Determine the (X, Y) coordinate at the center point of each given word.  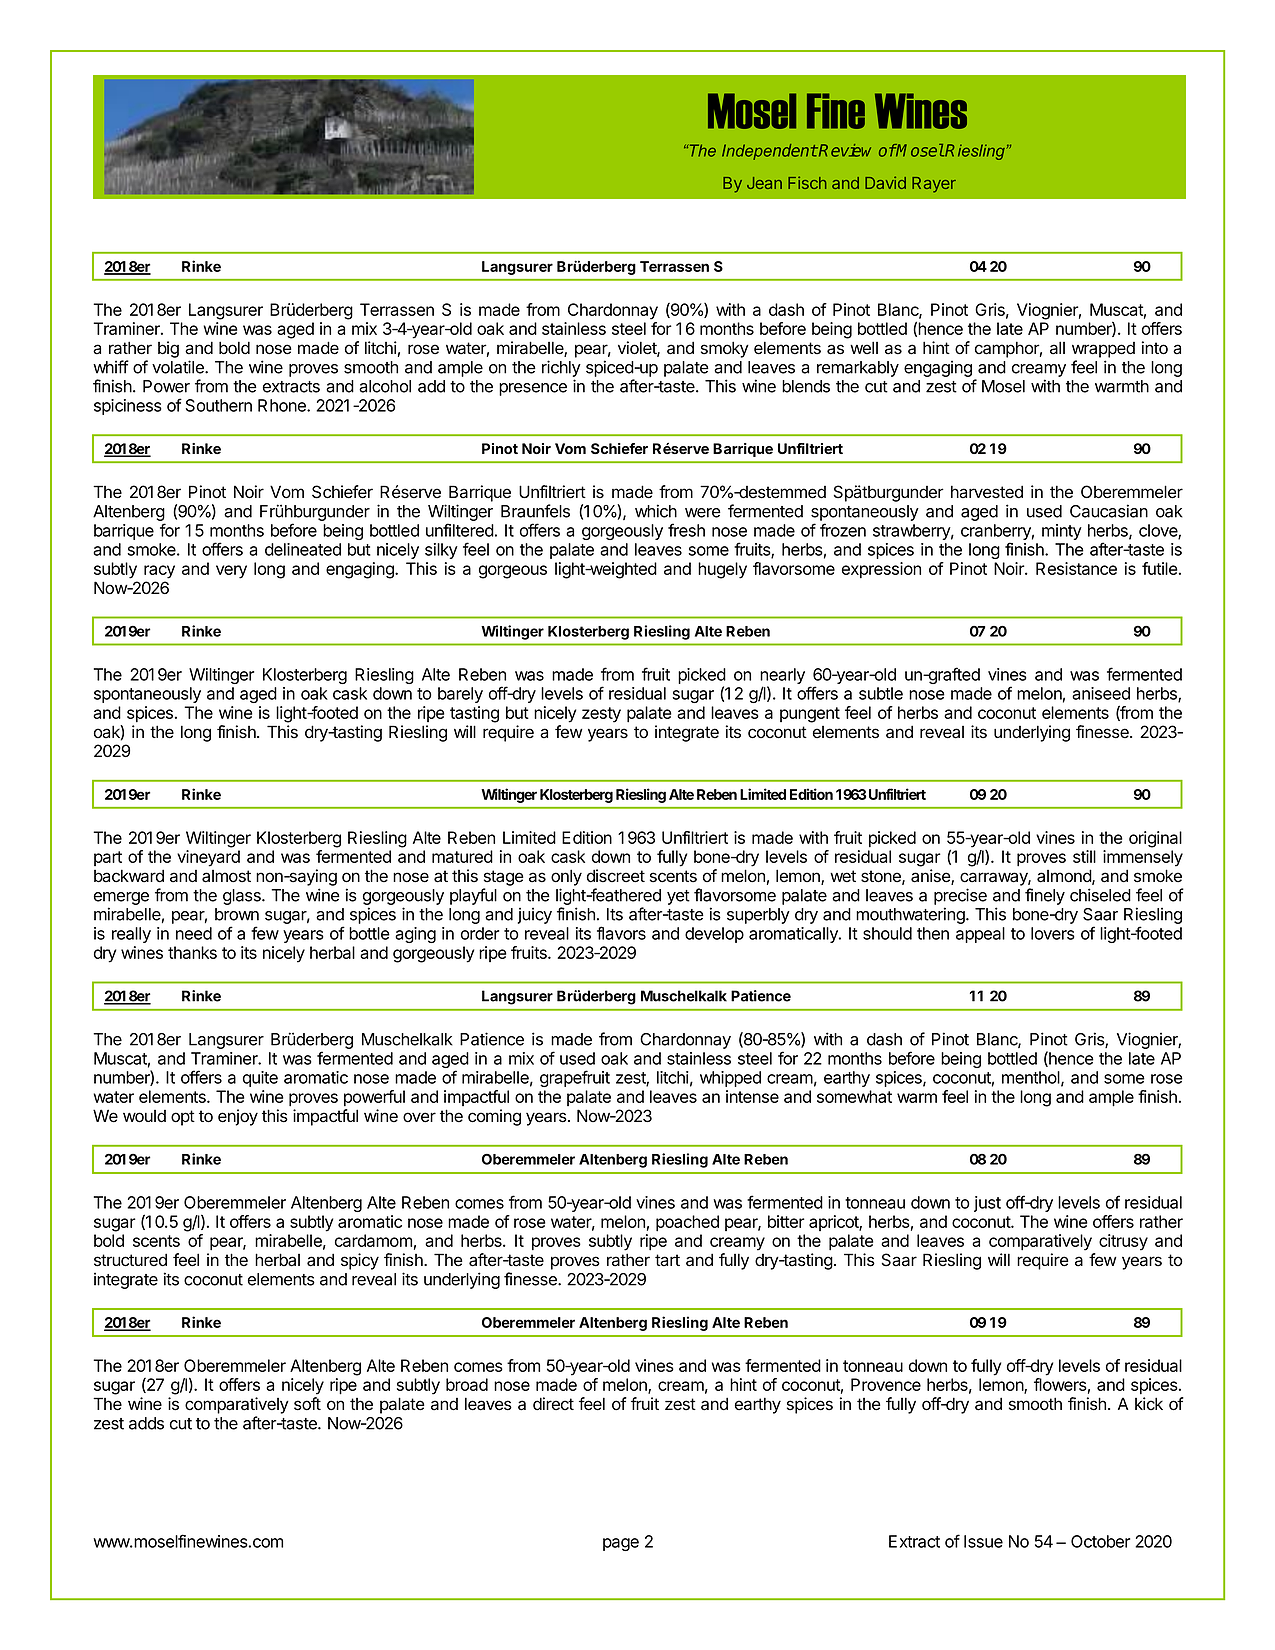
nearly (782, 677)
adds (146, 1423)
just (987, 1204)
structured (130, 1260)
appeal (980, 935)
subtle (881, 693)
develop (714, 935)
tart (667, 1260)
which (656, 511)
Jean (764, 183)
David (885, 182)
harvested (987, 492)
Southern (219, 405)
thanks (192, 952)
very (231, 572)
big (168, 349)
